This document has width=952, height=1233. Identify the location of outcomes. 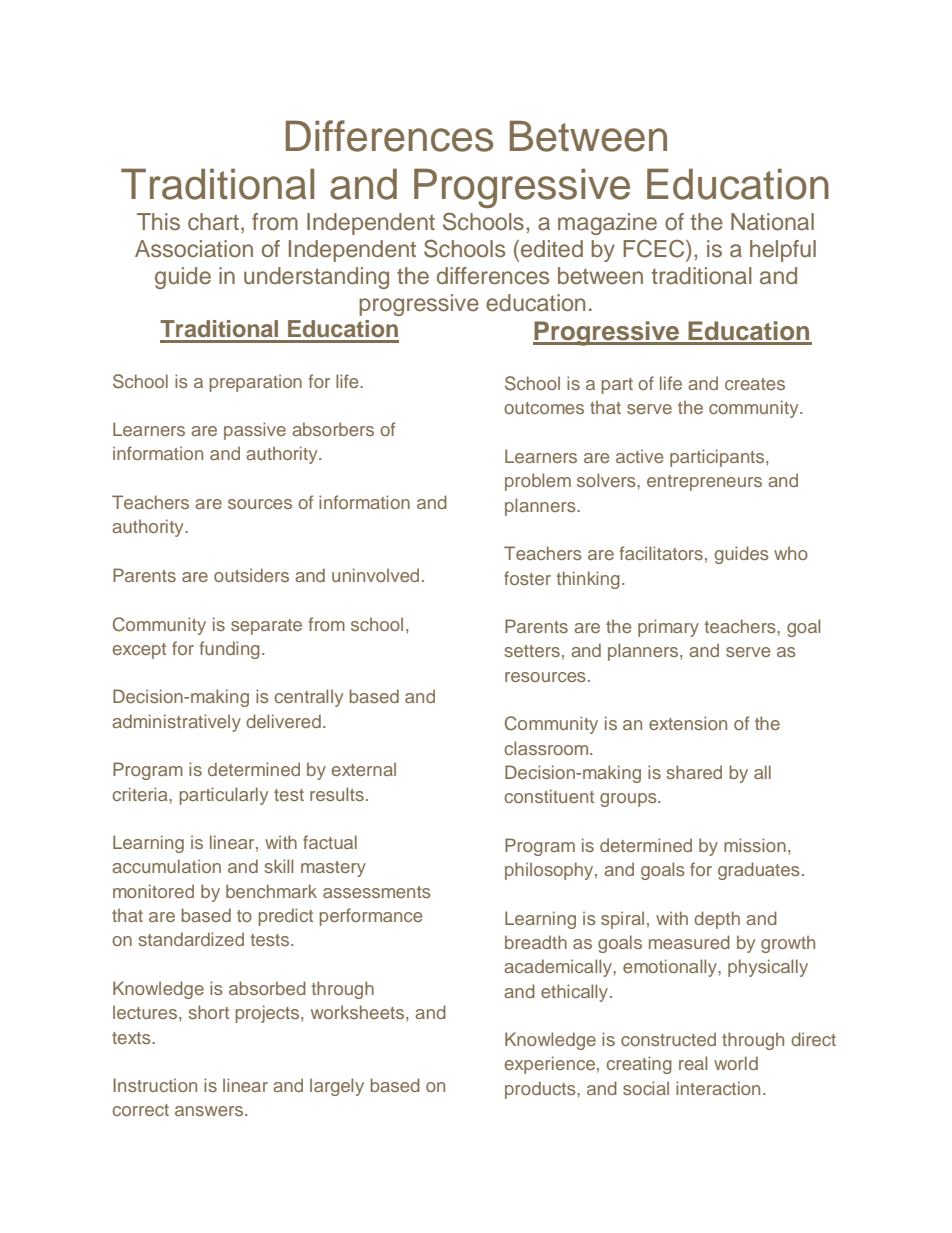
(544, 408).
